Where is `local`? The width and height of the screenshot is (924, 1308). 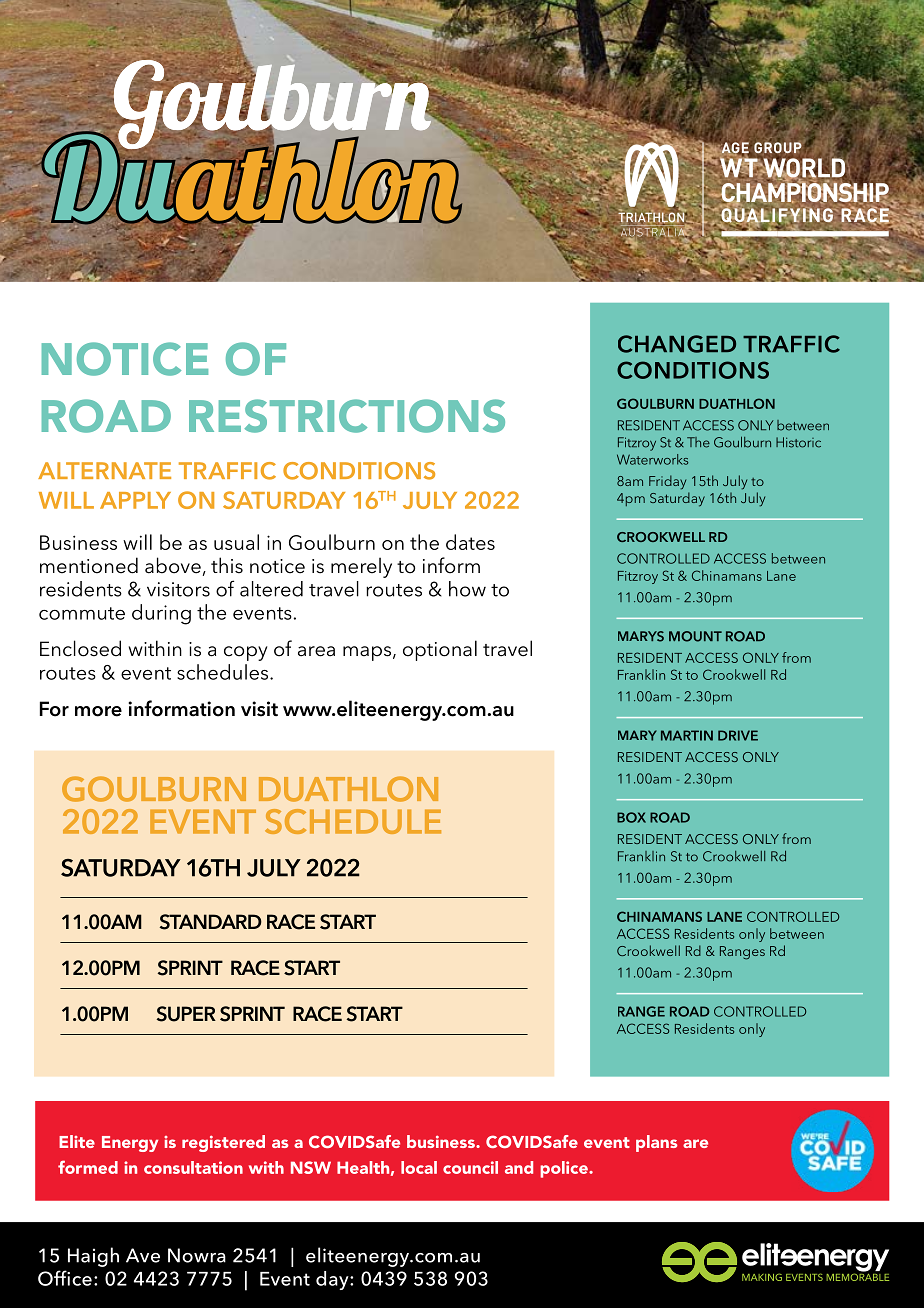 local is located at coordinates (419, 1167).
